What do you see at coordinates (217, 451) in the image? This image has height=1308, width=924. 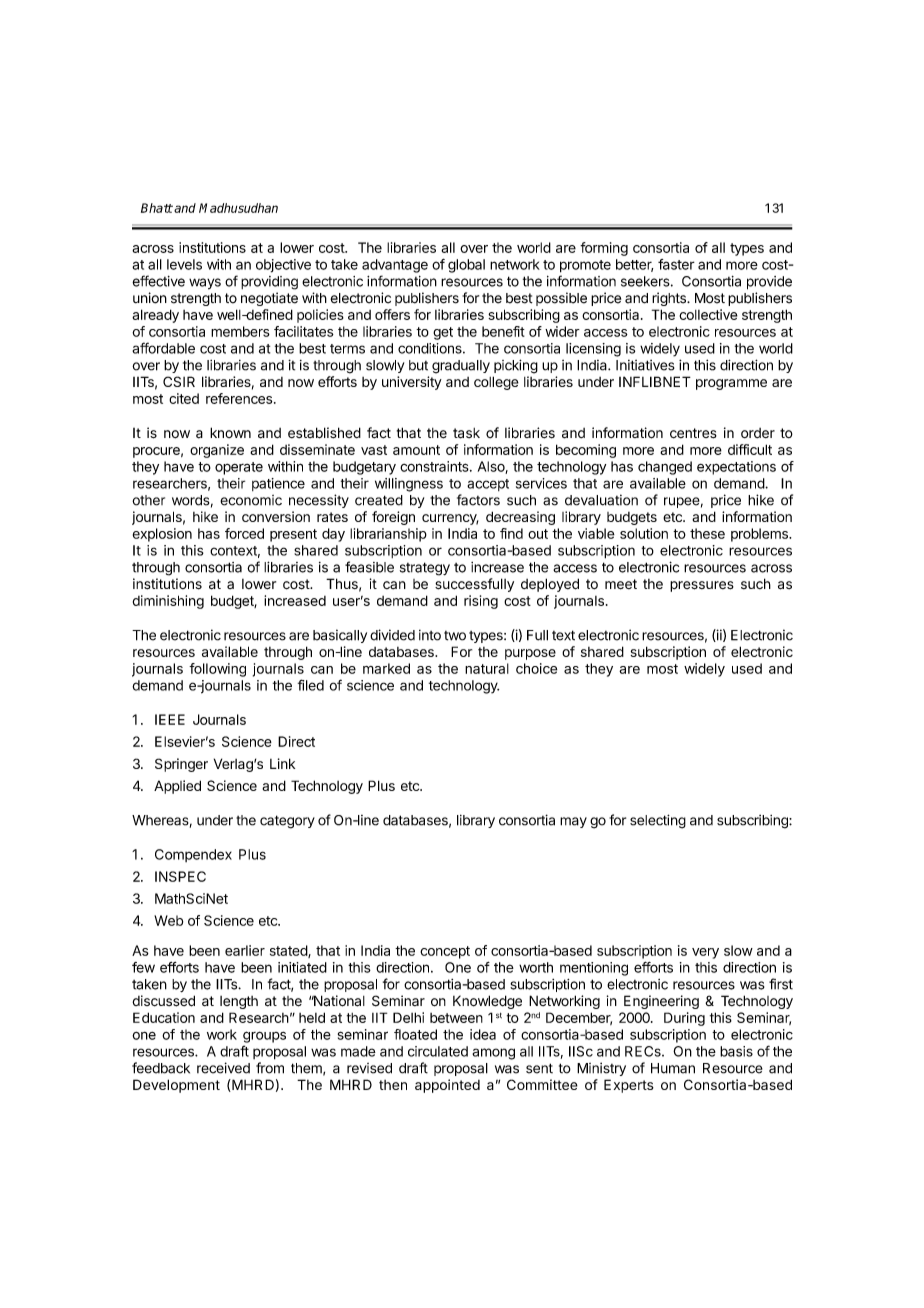 I see `organize` at bounding box center [217, 451].
